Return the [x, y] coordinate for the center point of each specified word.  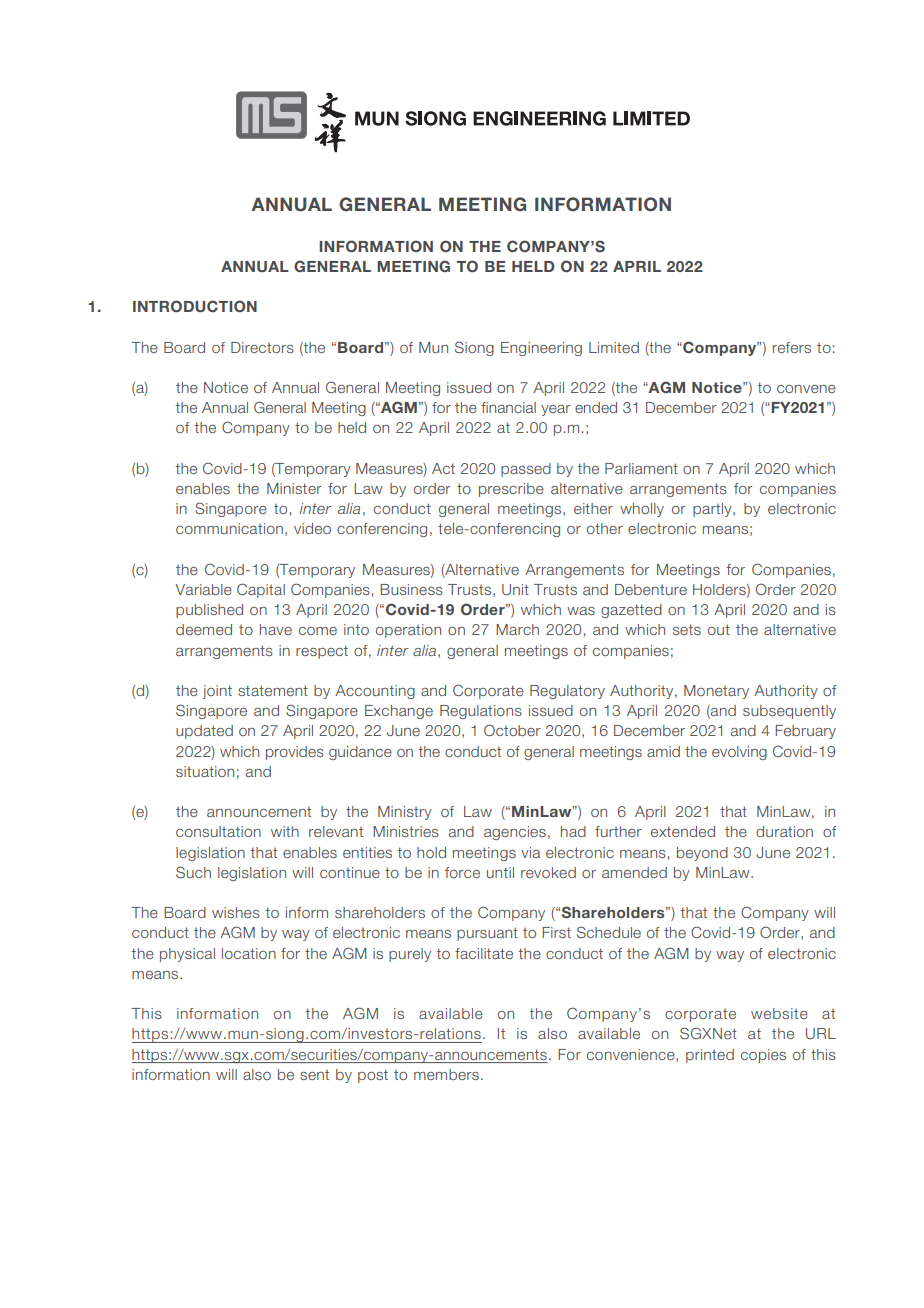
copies [763, 1056]
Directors [262, 347]
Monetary [716, 692]
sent [314, 1075]
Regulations [481, 712]
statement [273, 690]
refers [792, 347]
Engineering [541, 349]
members [446, 1074]
